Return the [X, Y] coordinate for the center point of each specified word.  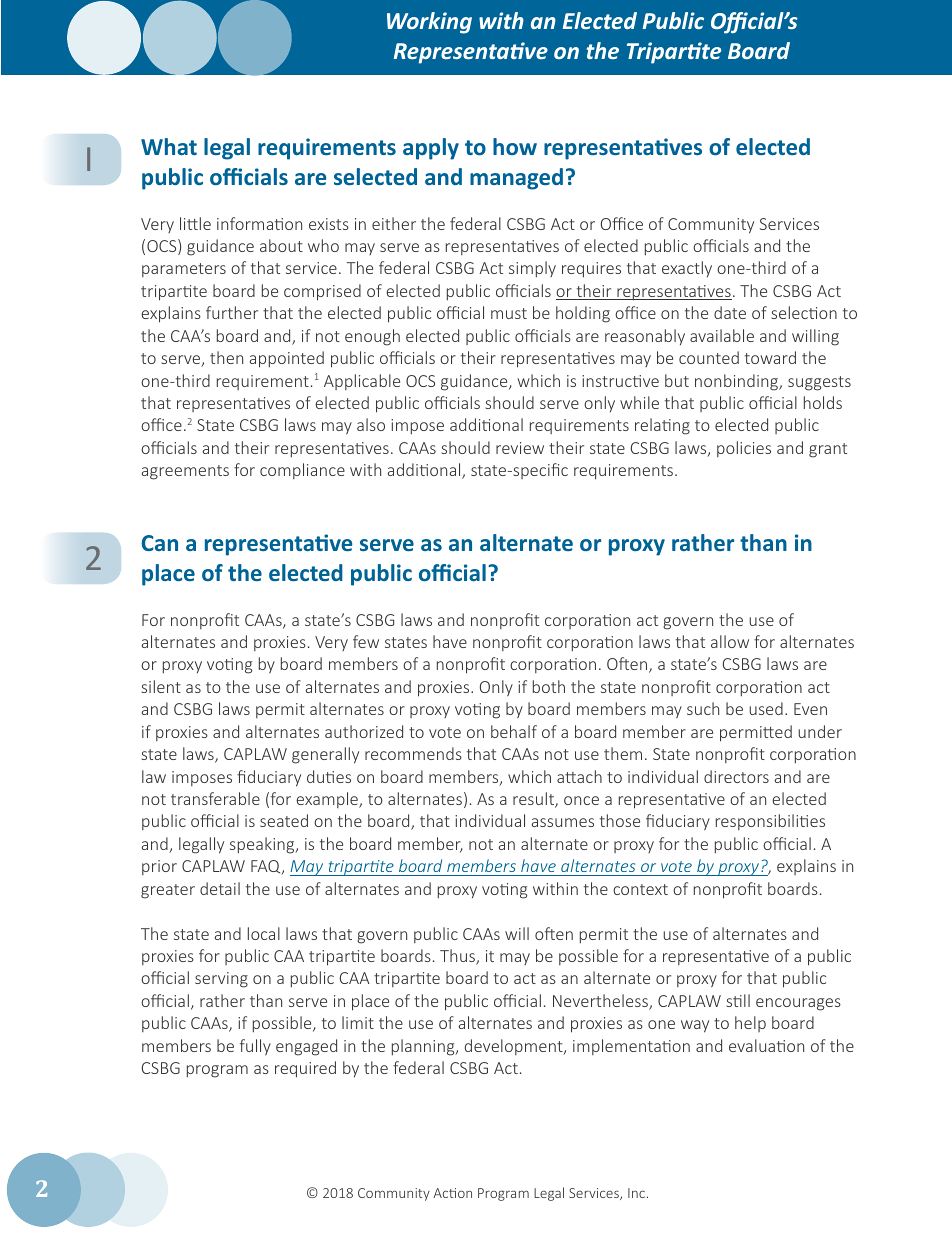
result [534, 800]
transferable [215, 798]
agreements [185, 472]
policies [744, 449]
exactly [687, 269]
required [305, 1069]
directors [736, 776]
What [169, 146]
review [520, 448]
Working [429, 23]
